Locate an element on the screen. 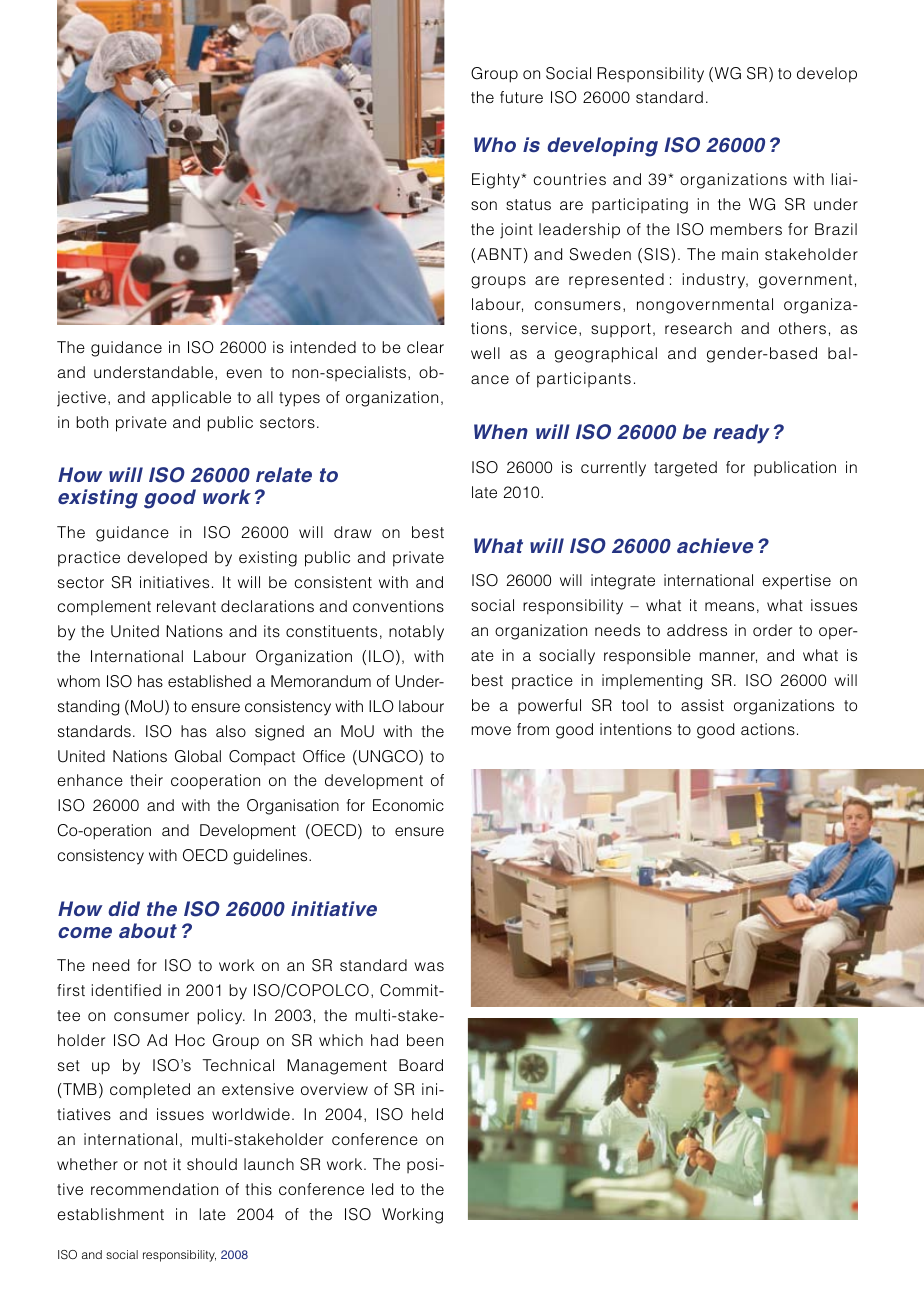 This screenshot has width=924, height=1308. Eighty is located at coordinates (496, 181).
